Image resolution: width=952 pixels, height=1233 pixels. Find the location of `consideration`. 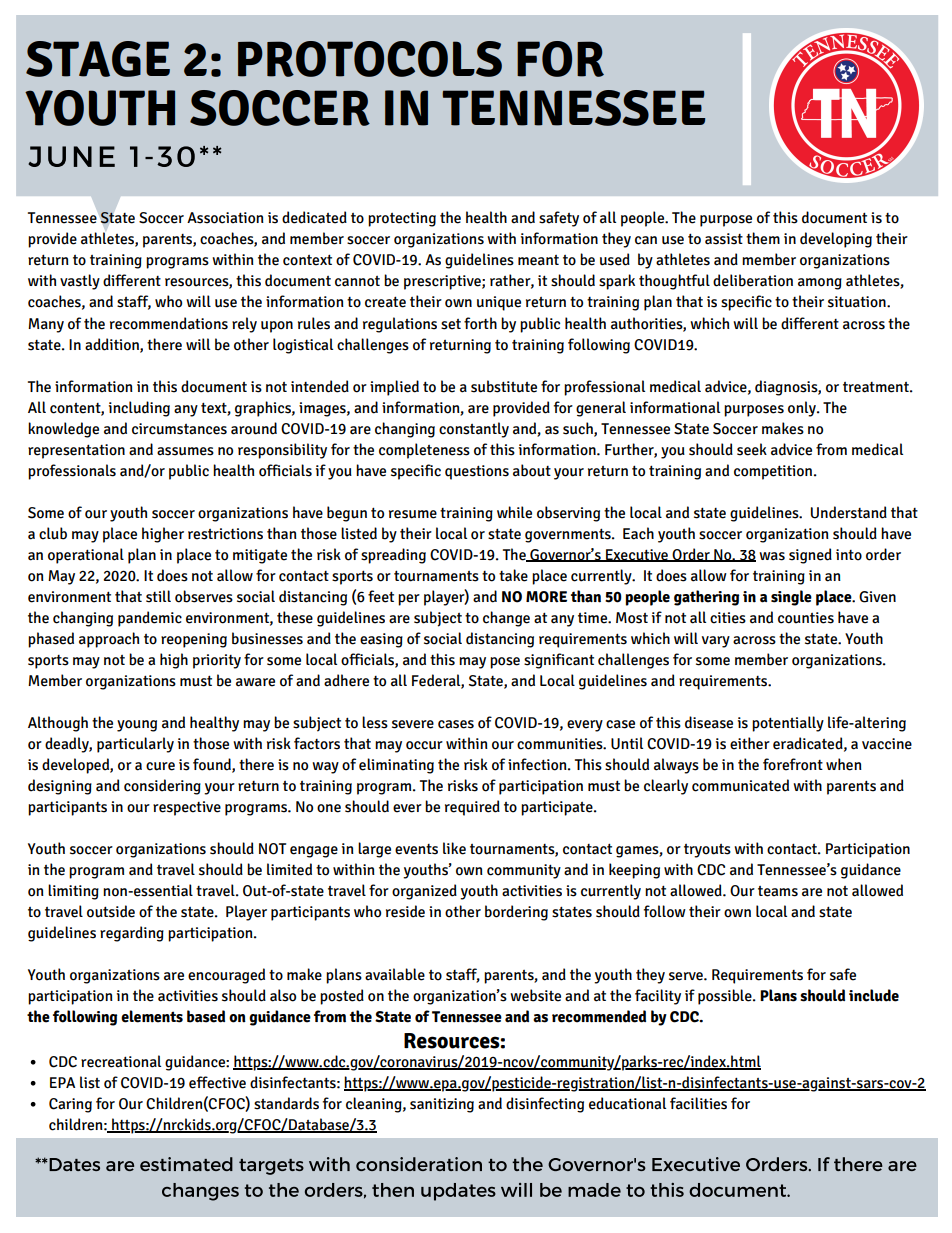

consideration is located at coordinates (419, 1164).
